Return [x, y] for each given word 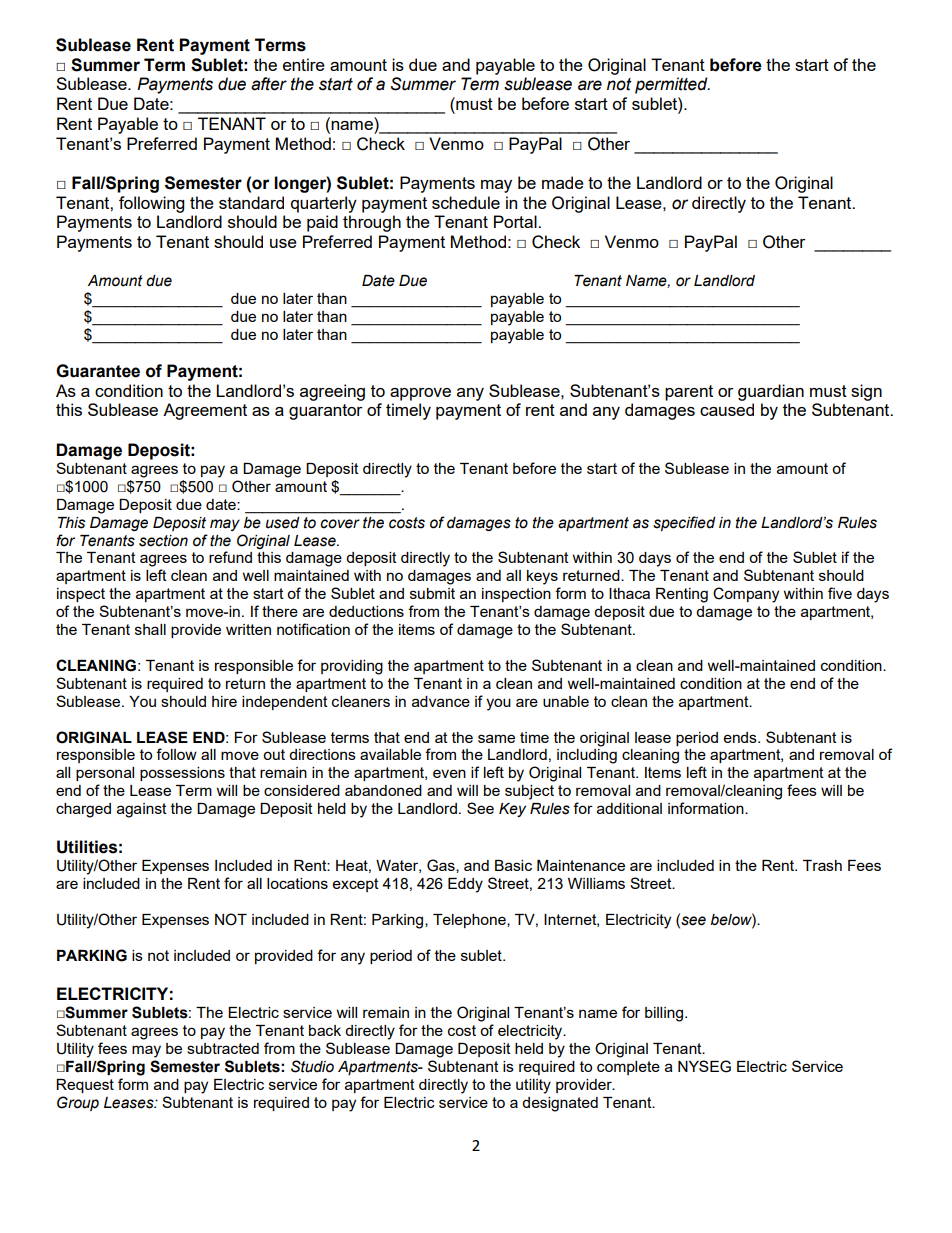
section [163, 541]
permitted [672, 85]
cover [340, 524]
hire [224, 701]
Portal [516, 221]
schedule [466, 202]
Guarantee [98, 371]
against [142, 810]
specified [684, 523]
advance [441, 701]
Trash [822, 865]
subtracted [223, 1048]
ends [741, 737]
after [269, 84]
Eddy [465, 885]
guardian [771, 392]
